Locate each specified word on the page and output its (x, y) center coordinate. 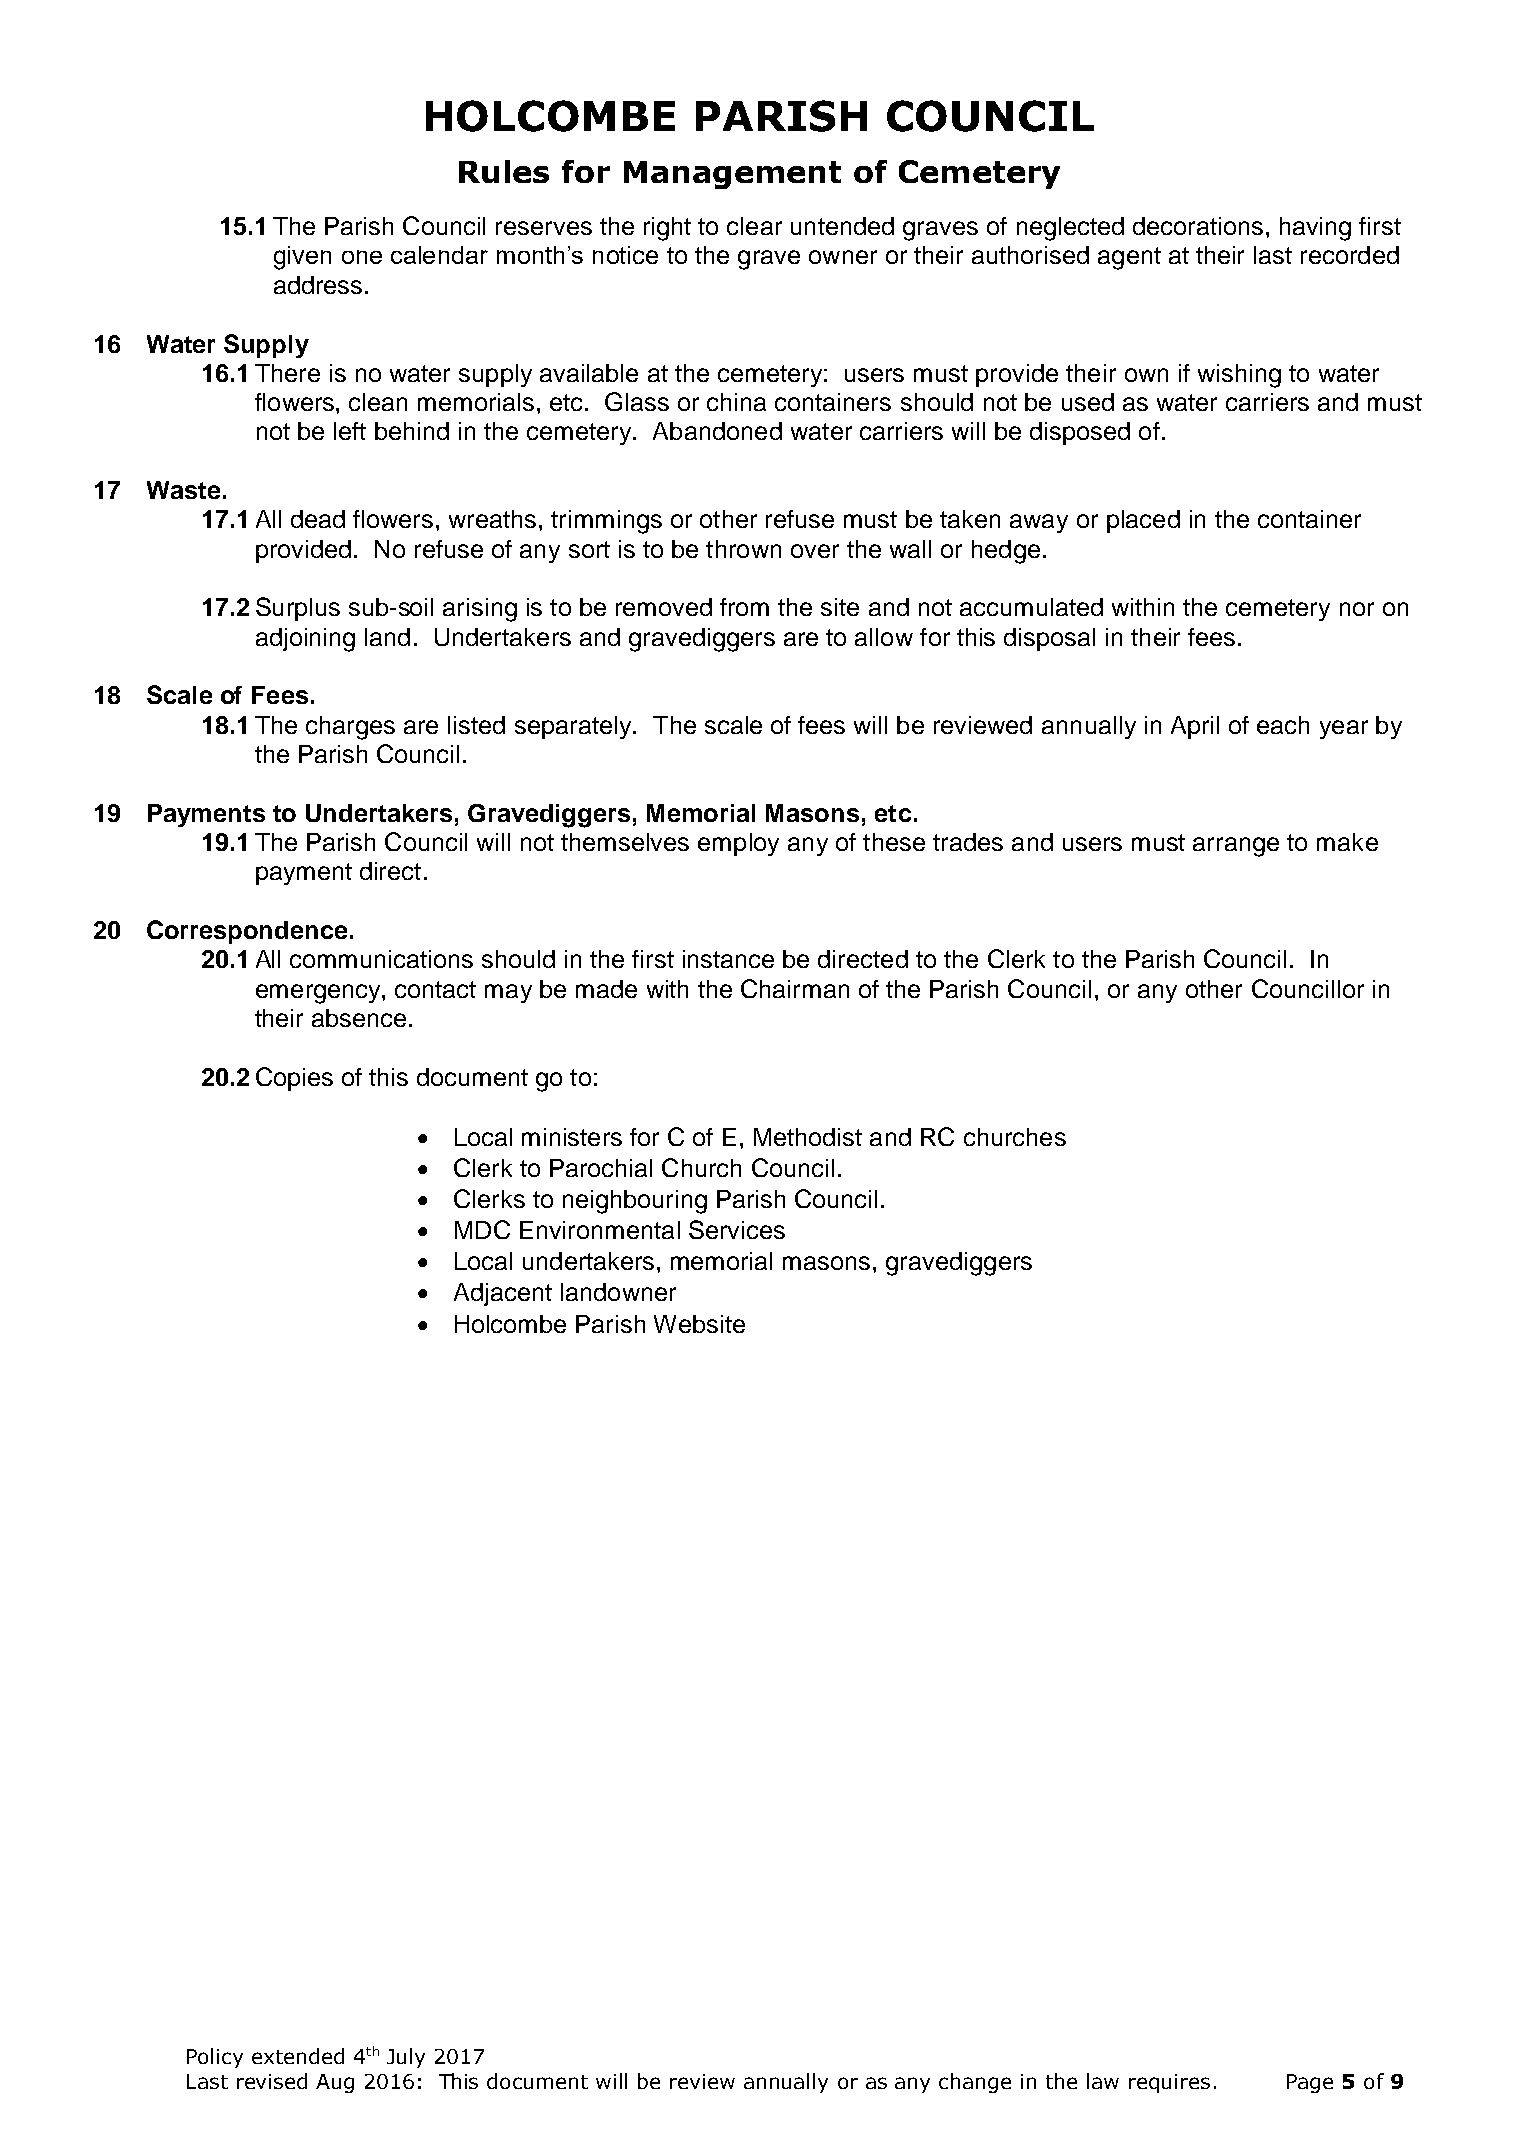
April (1195, 727)
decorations (1198, 226)
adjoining (305, 640)
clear (754, 226)
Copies (294, 1079)
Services (737, 1229)
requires (1169, 2083)
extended (298, 2056)
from (744, 607)
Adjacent (503, 1294)
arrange (1236, 847)
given (302, 258)
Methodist (808, 1137)
